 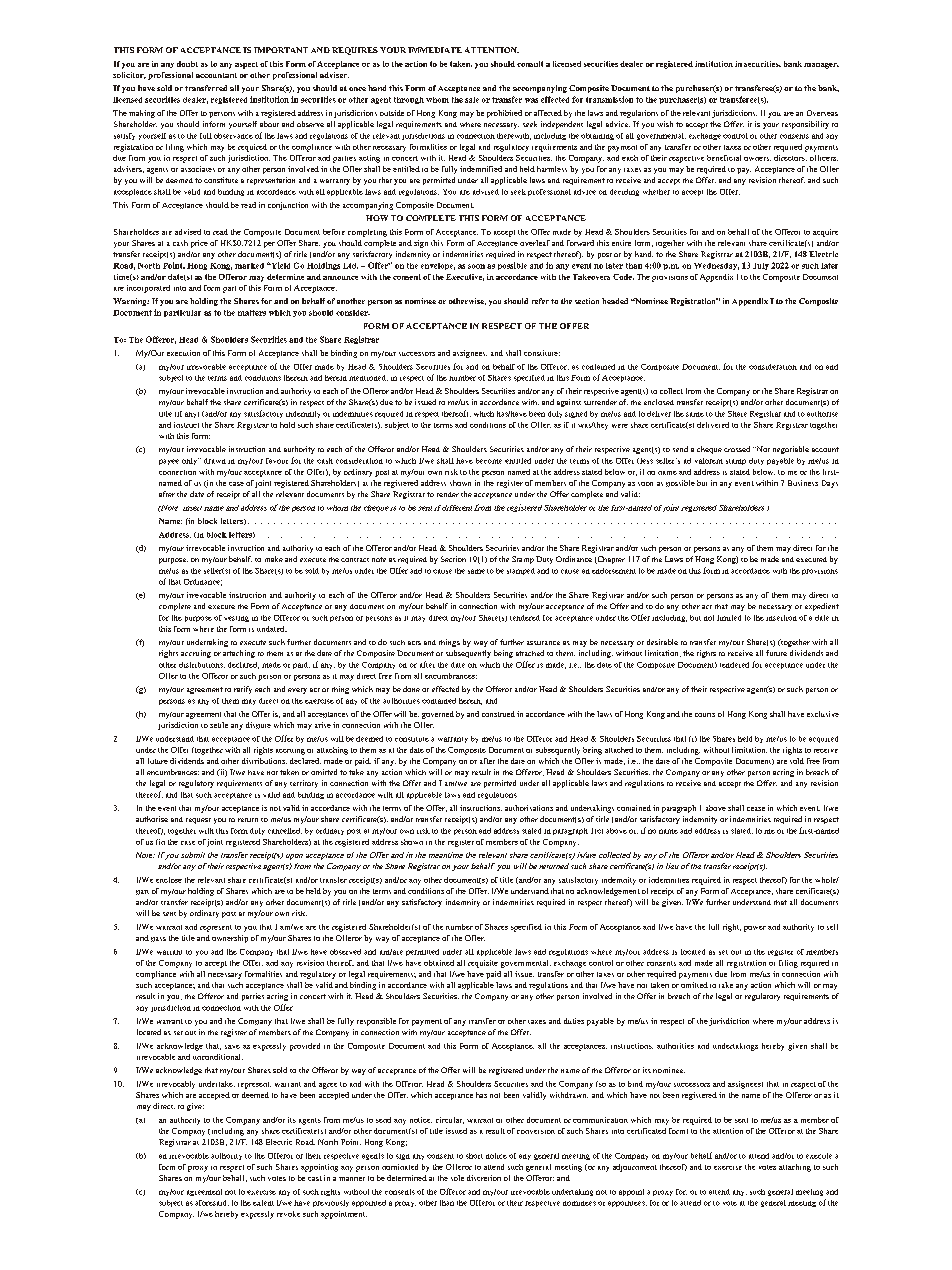 What do you see at coordinates (212, 1203) in the document?
I see `aforesaid` at bounding box center [212, 1203].
